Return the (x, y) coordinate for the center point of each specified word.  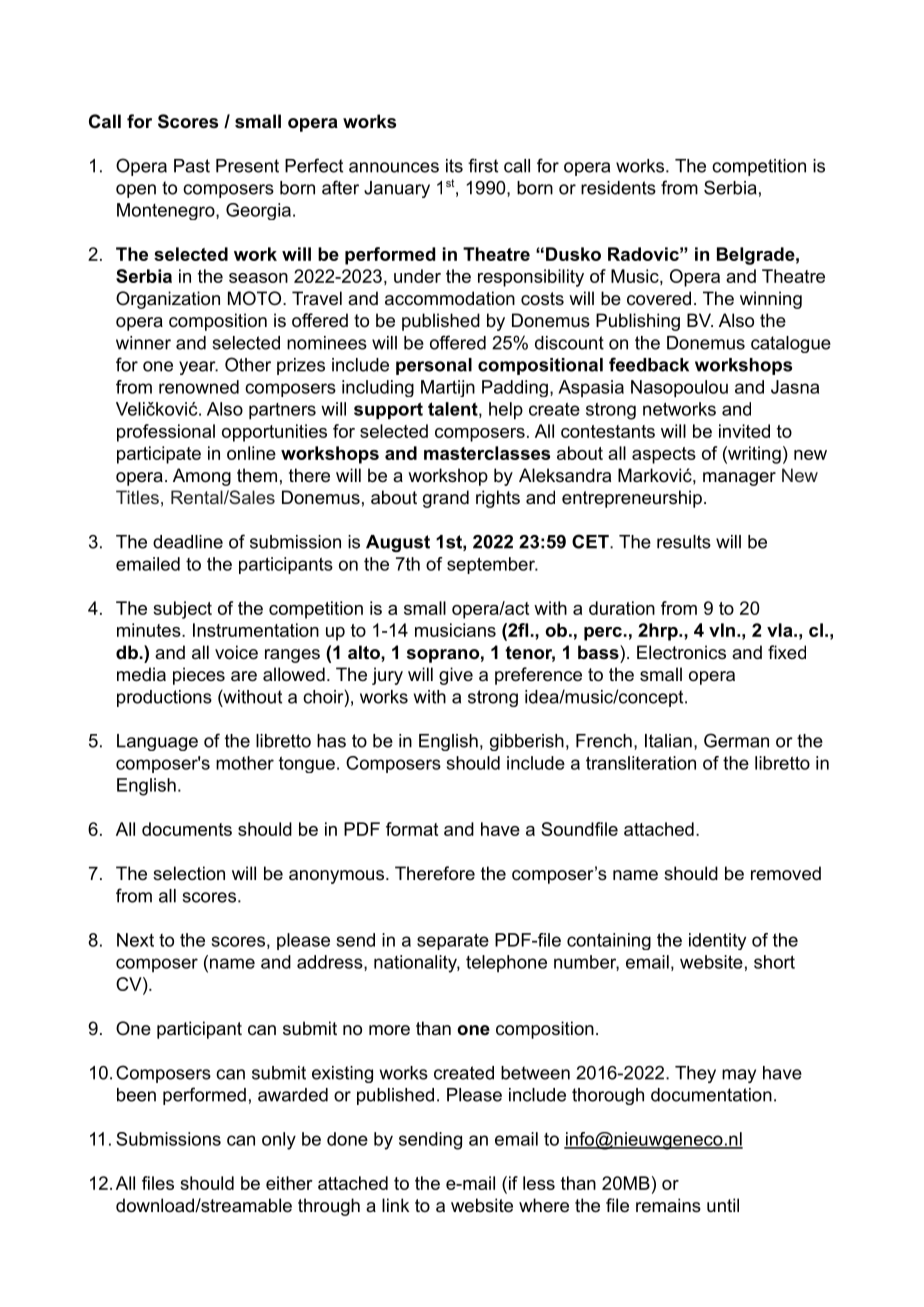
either (289, 1183)
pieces (199, 676)
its (454, 166)
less (539, 1183)
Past (192, 166)
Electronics (681, 652)
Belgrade (756, 256)
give (456, 676)
